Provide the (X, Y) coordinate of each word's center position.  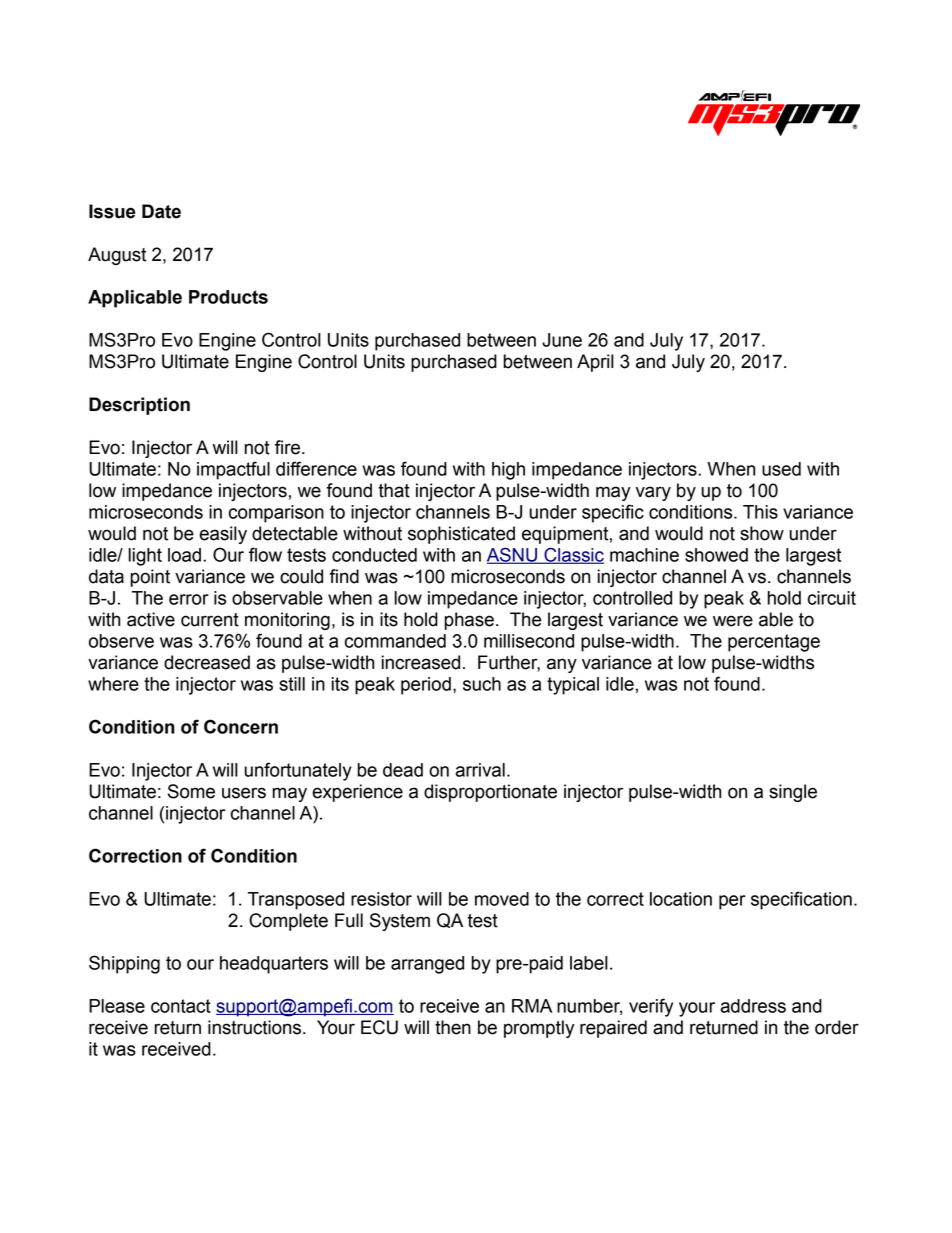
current (210, 620)
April (595, 363)
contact (181, 1006)
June (562, 340)
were (733, 621)
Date (161, 211)
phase (469, 621)
